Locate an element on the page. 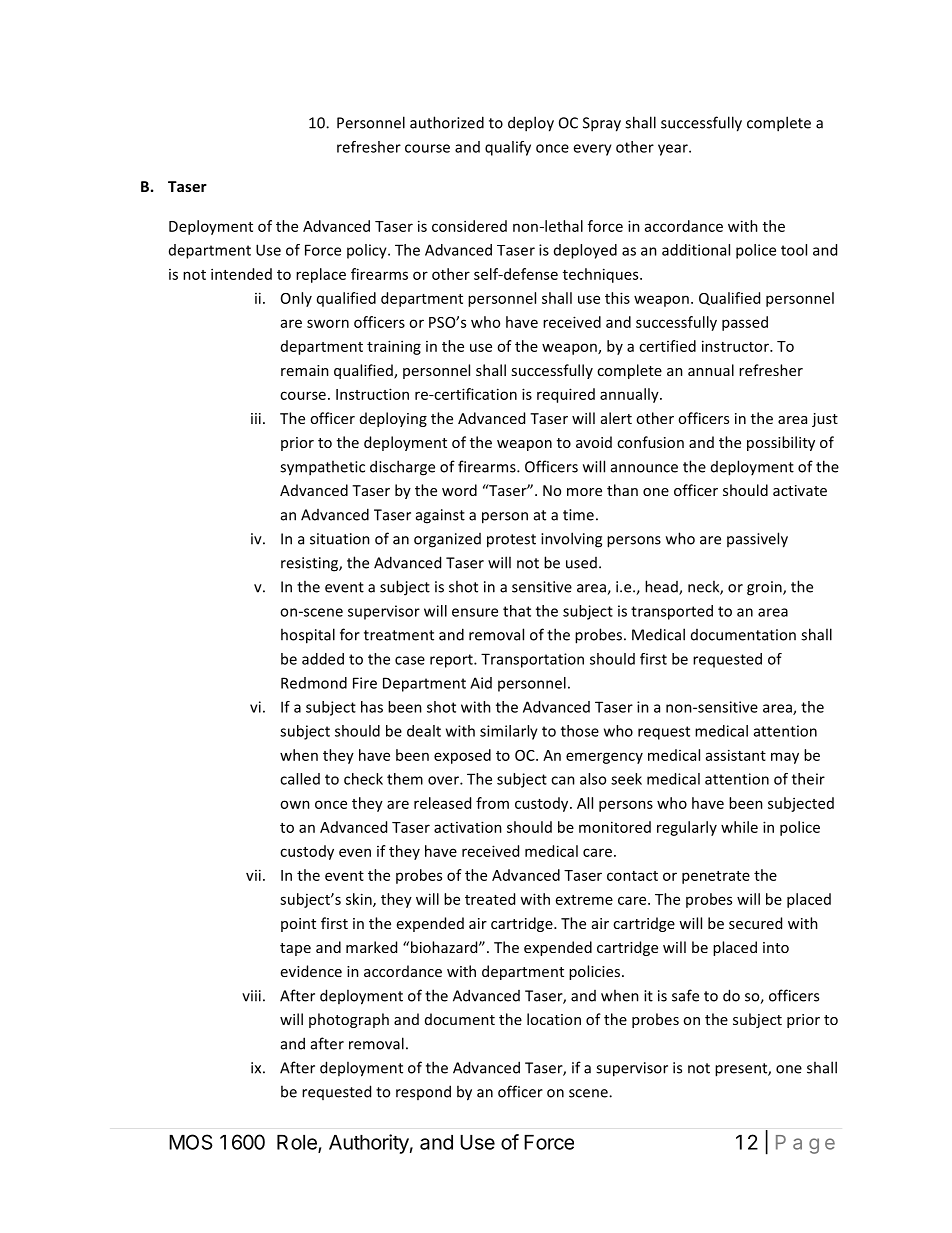 This page has width=952, height=1233. safe is located at coordinates (685, 995).
